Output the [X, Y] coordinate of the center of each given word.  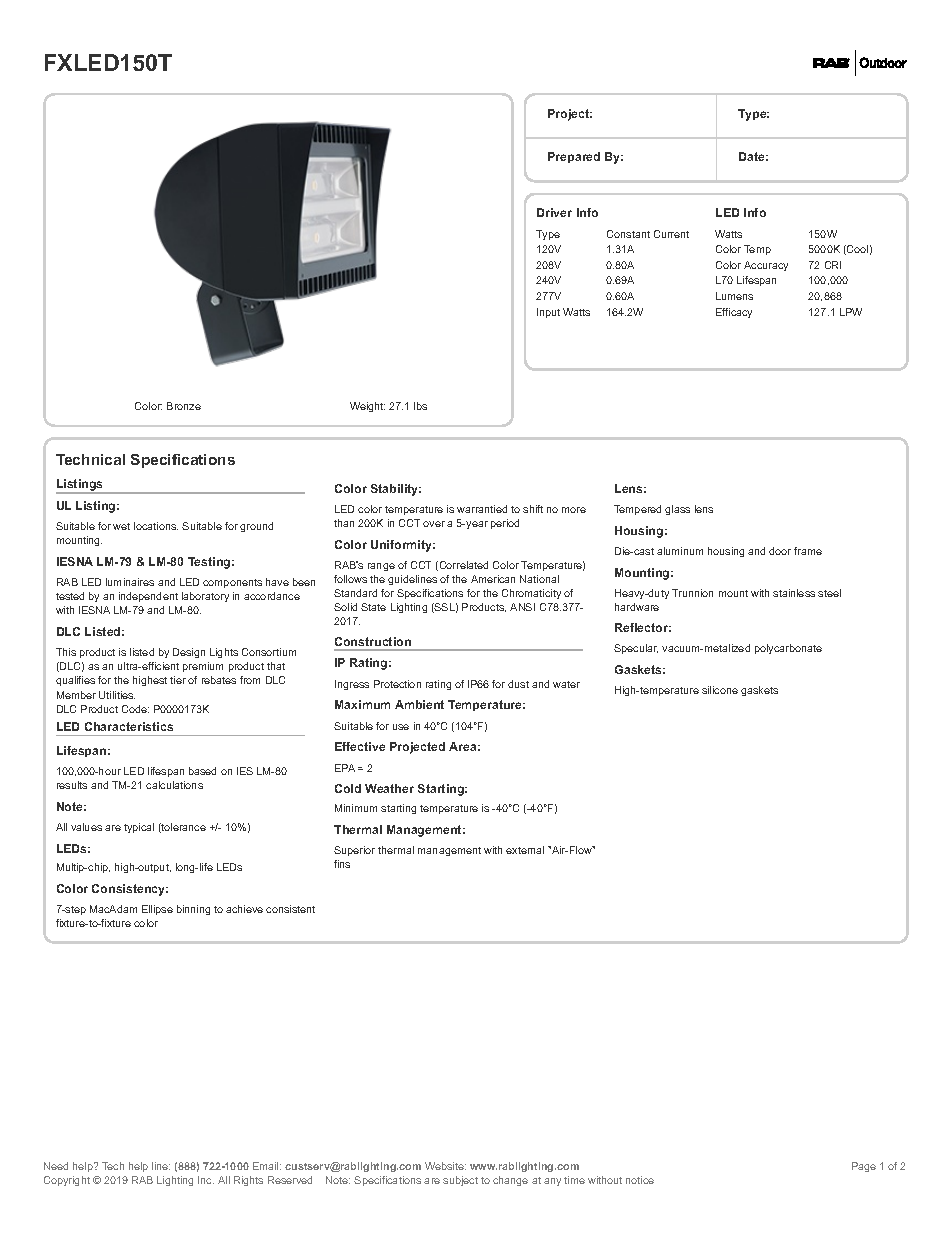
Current [671, 234]
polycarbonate [788, 649]
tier [178, 680]
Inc [206, 1180]
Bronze [184, 406]
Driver [554, 212]
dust [518, 684]
